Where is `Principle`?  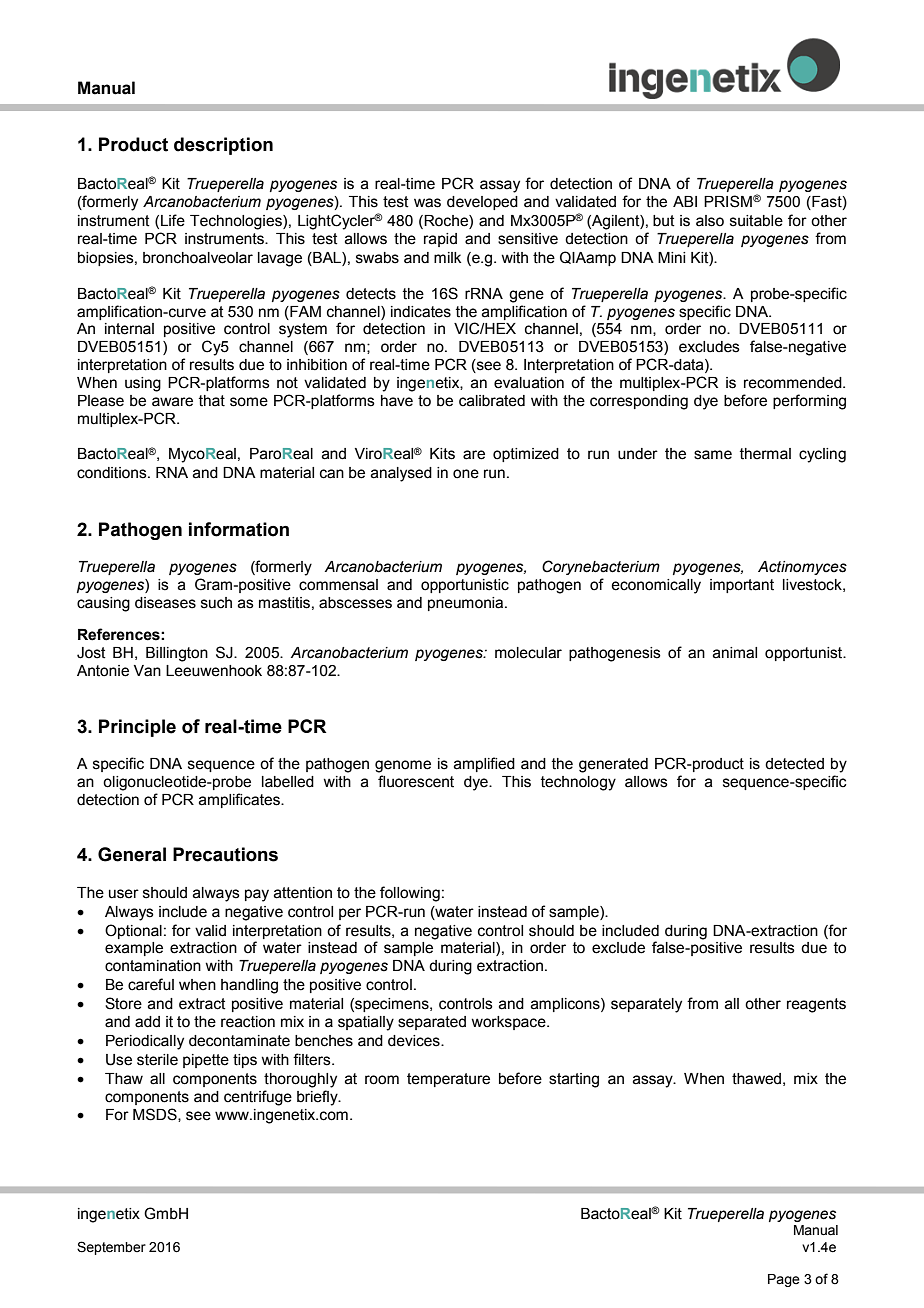 Principle is located at coordinates (137, 728).
